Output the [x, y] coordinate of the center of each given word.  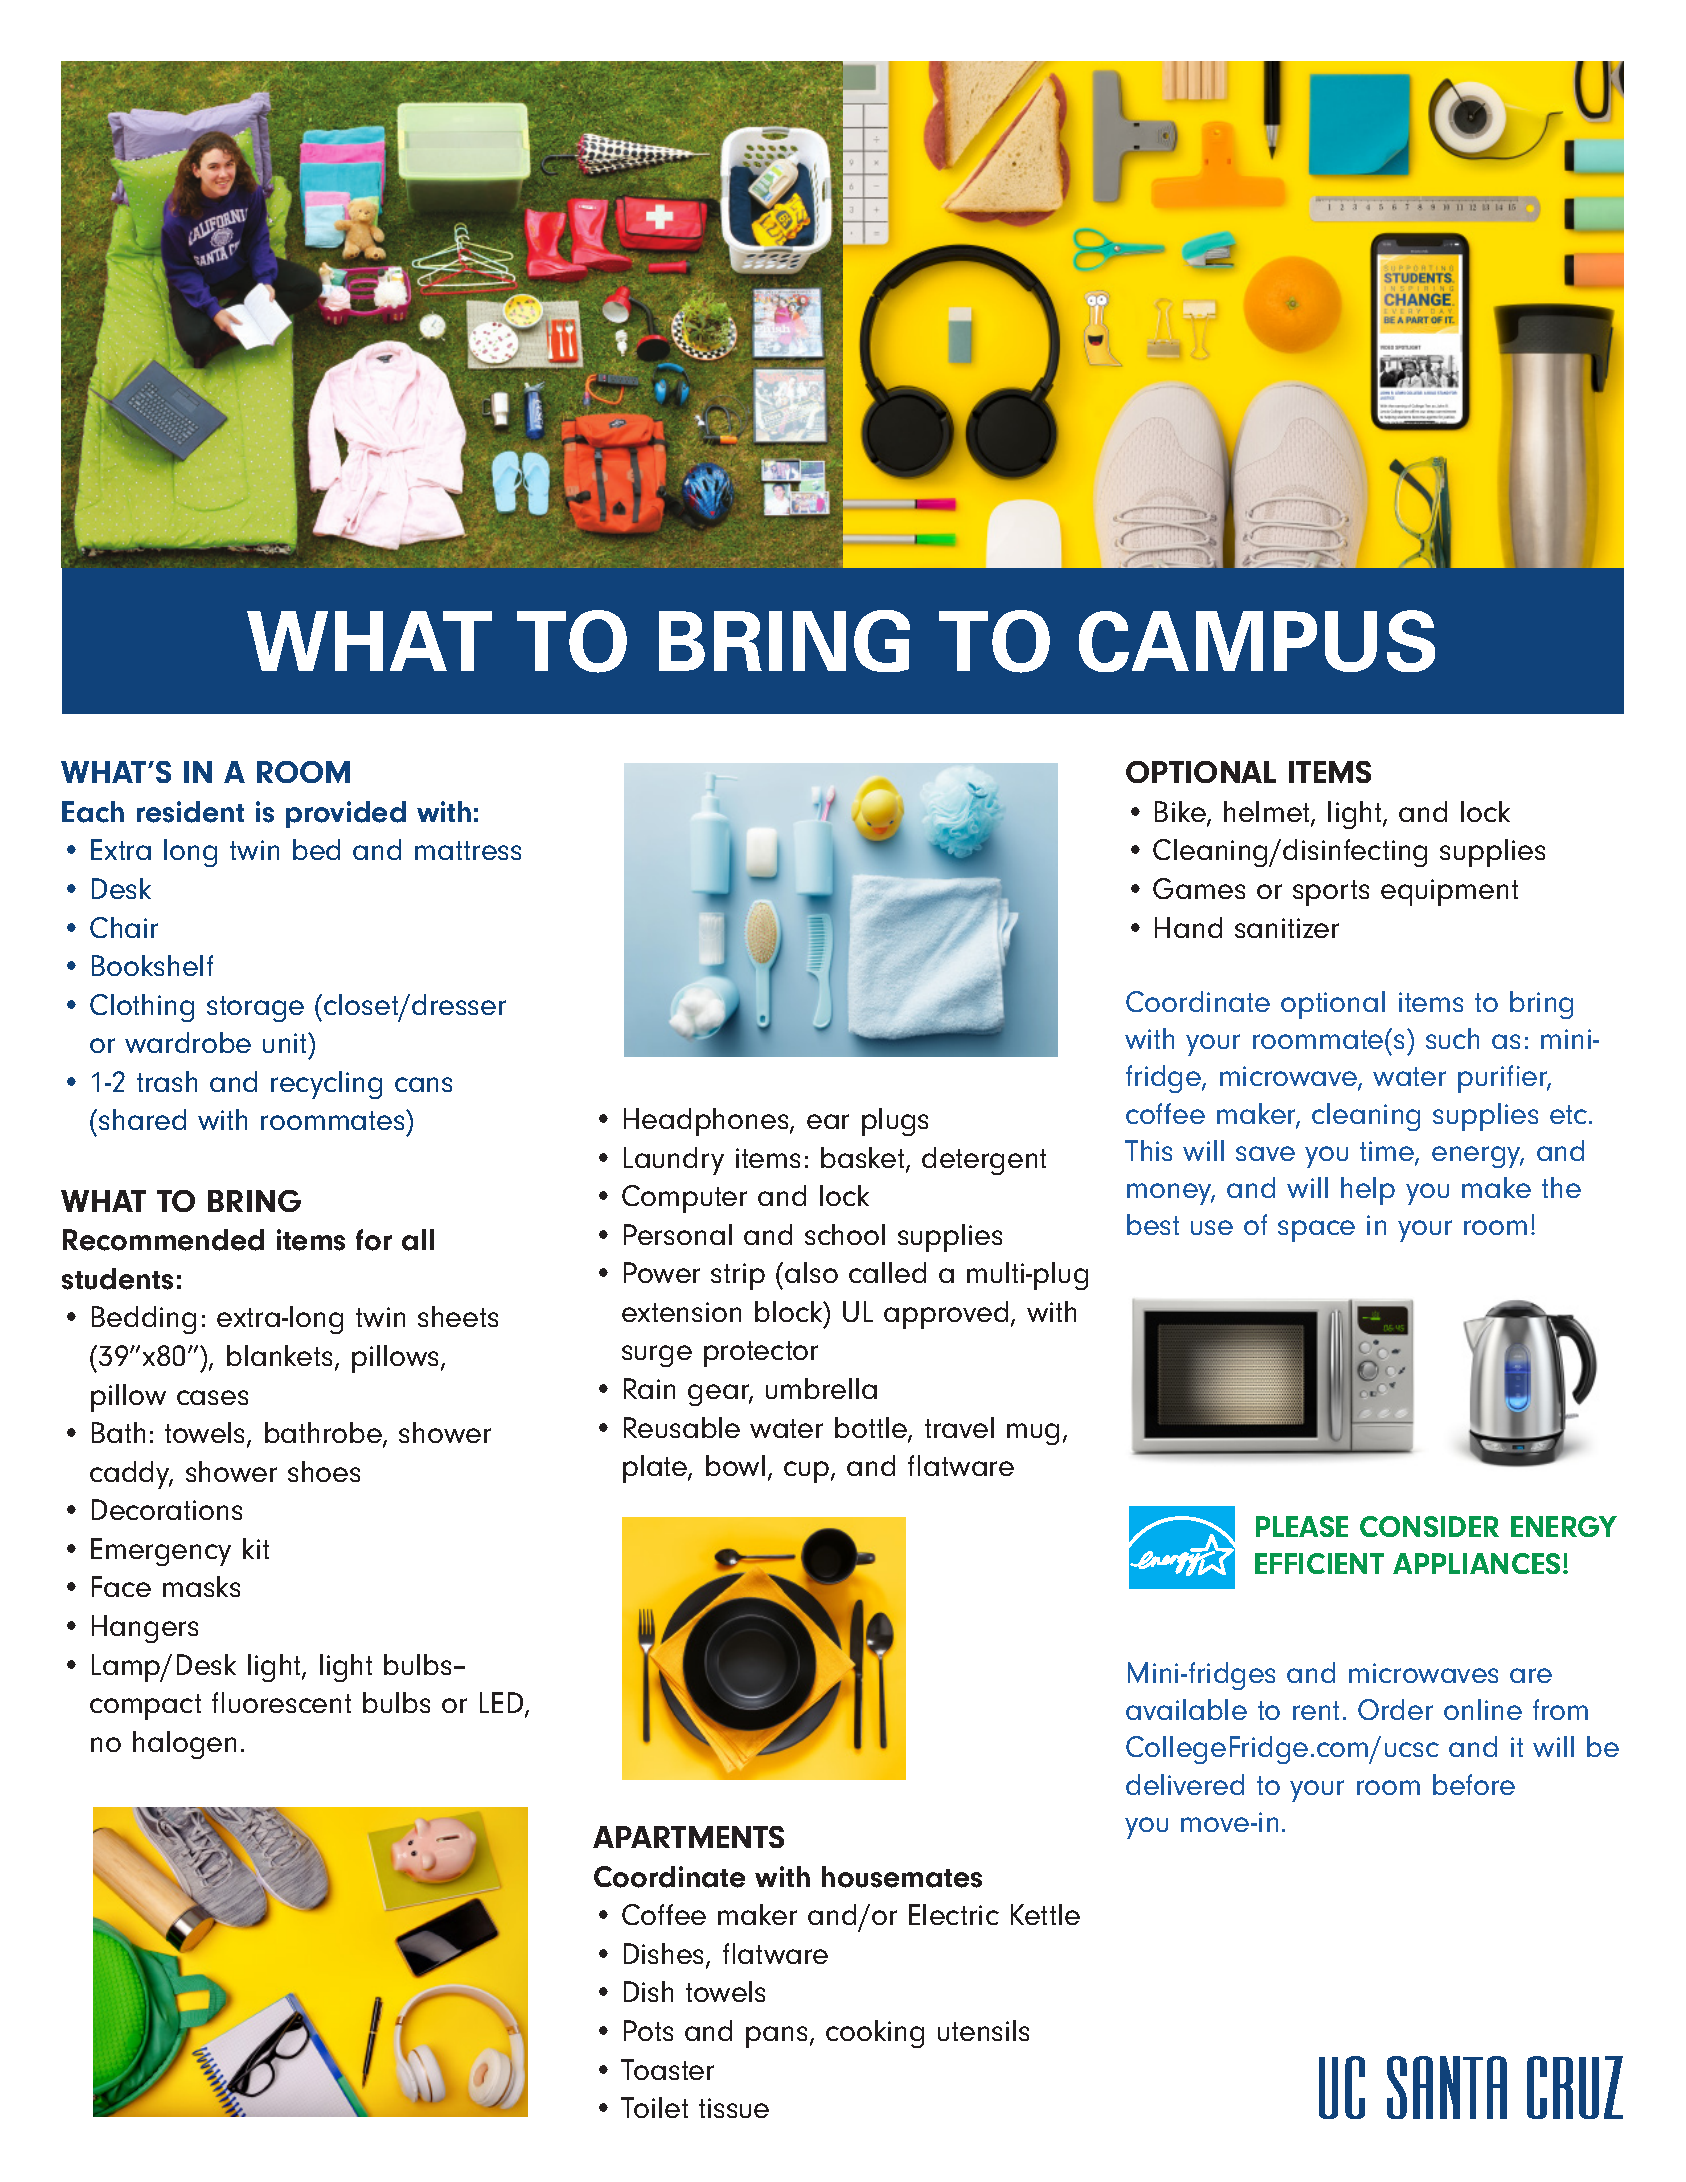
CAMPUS [1257, 641]
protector [761, 1354]
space [1316, 1231]
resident [190, 812]
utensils [983, 2030]
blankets [279, 1355]
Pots [648, 2030]
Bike [1181, 813]
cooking [875, 2034]
